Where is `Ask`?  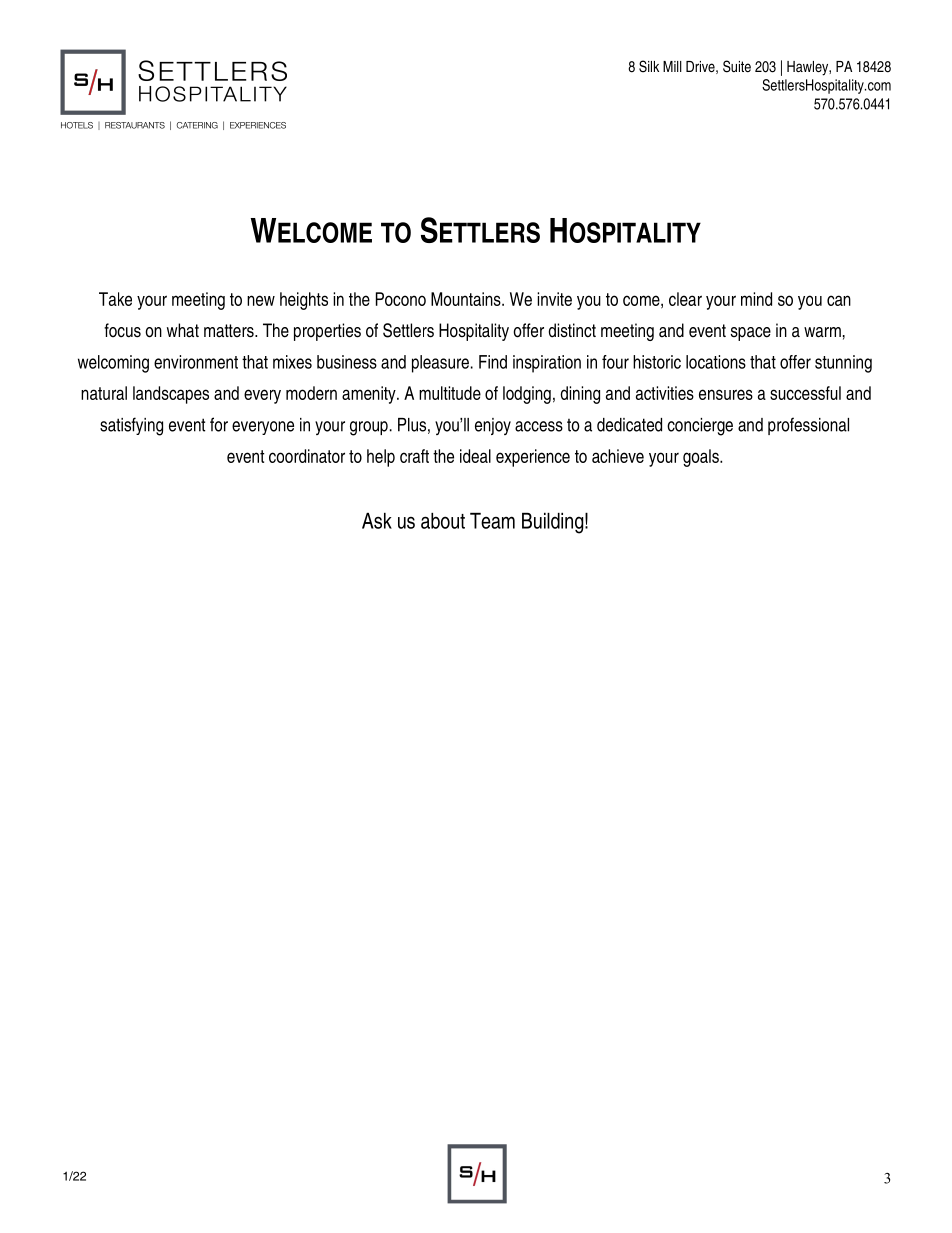
Ask is located at coordinates (377, 521).
